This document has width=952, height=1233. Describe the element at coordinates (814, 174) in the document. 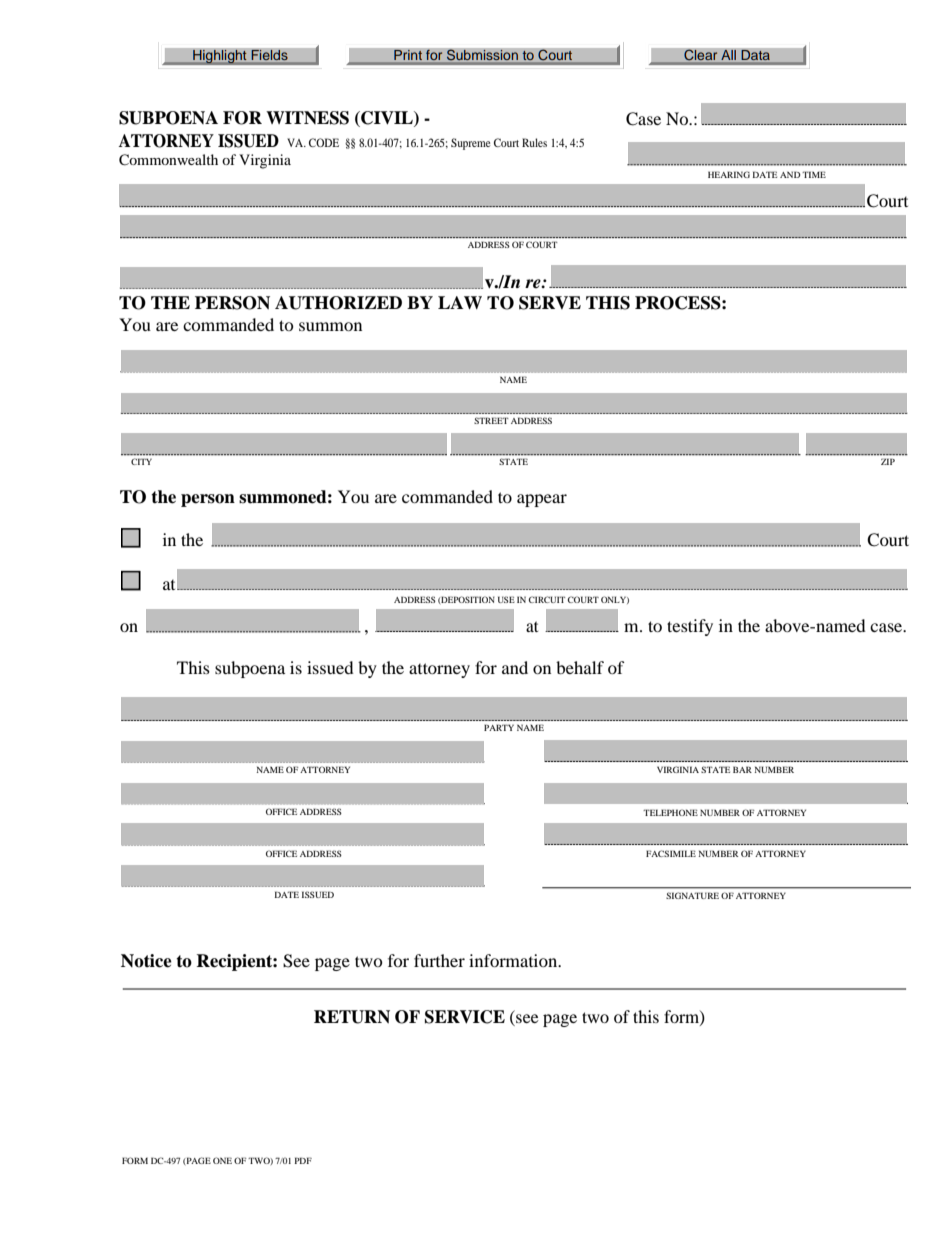

I see `TIME` at that location.
